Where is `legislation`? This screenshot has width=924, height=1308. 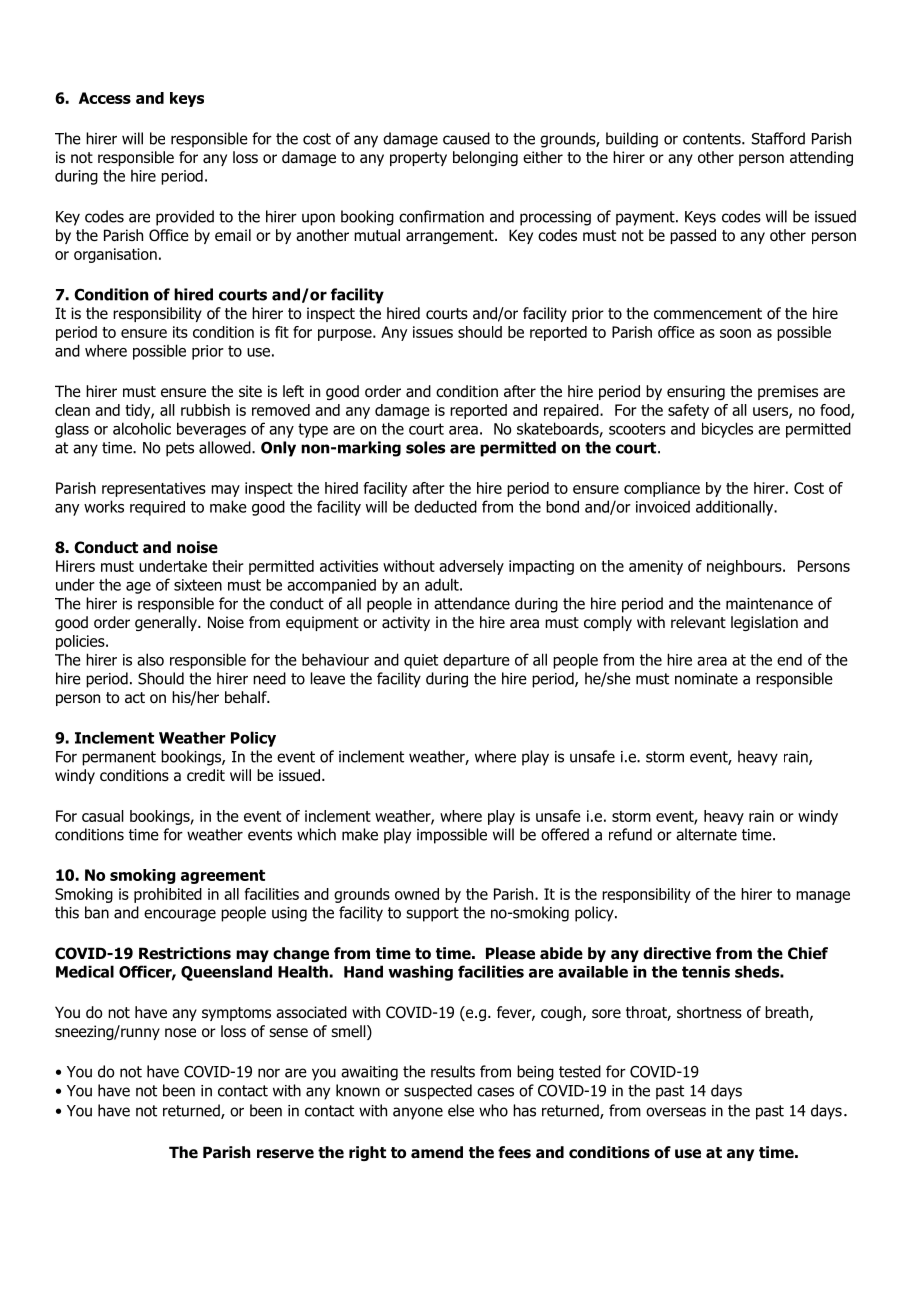
legislation is located at coordinates (764, 623).
